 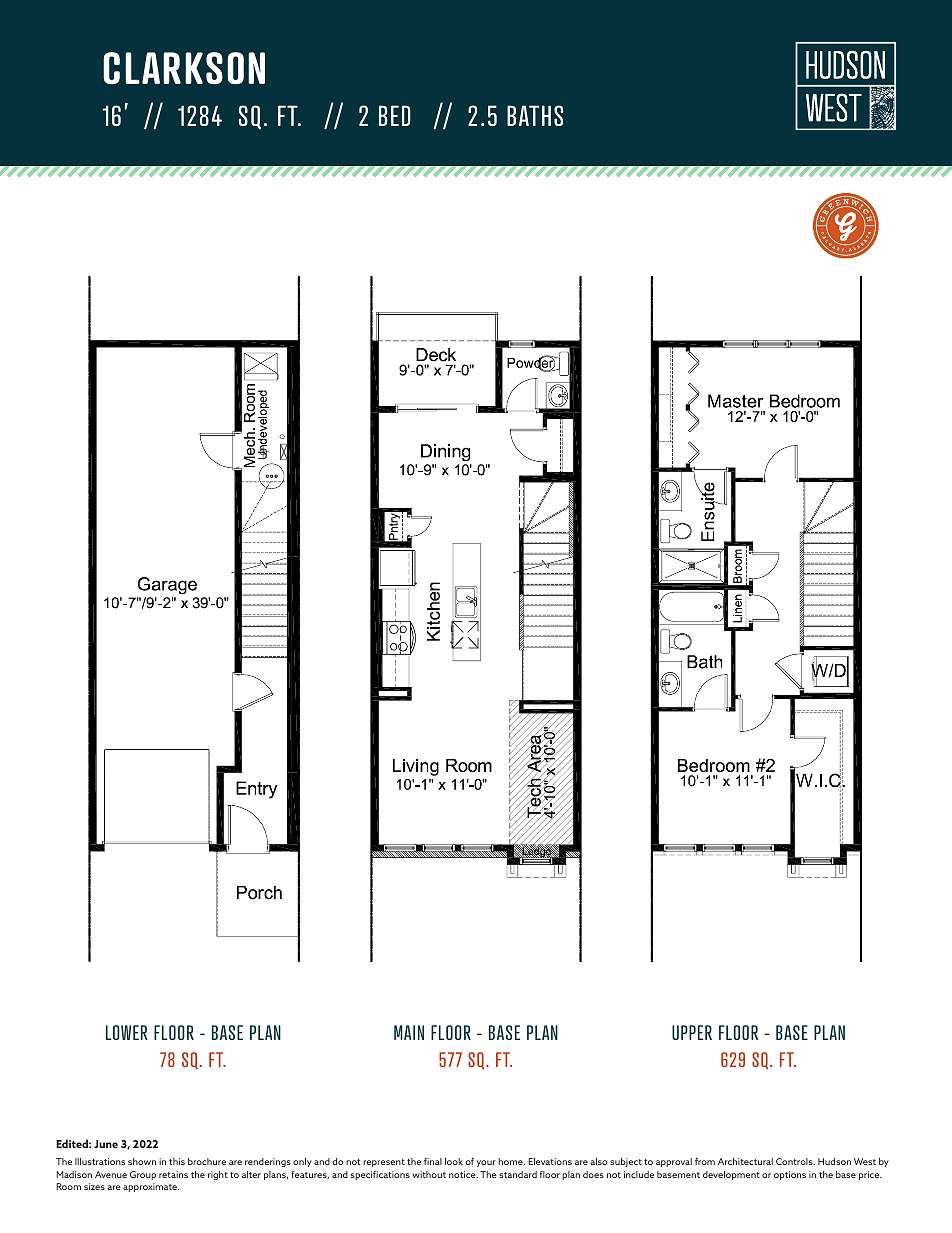 What do you see at coordinates (409, 1032) in the page?
I see `MAIN` at bounding box center [409, 1032].
